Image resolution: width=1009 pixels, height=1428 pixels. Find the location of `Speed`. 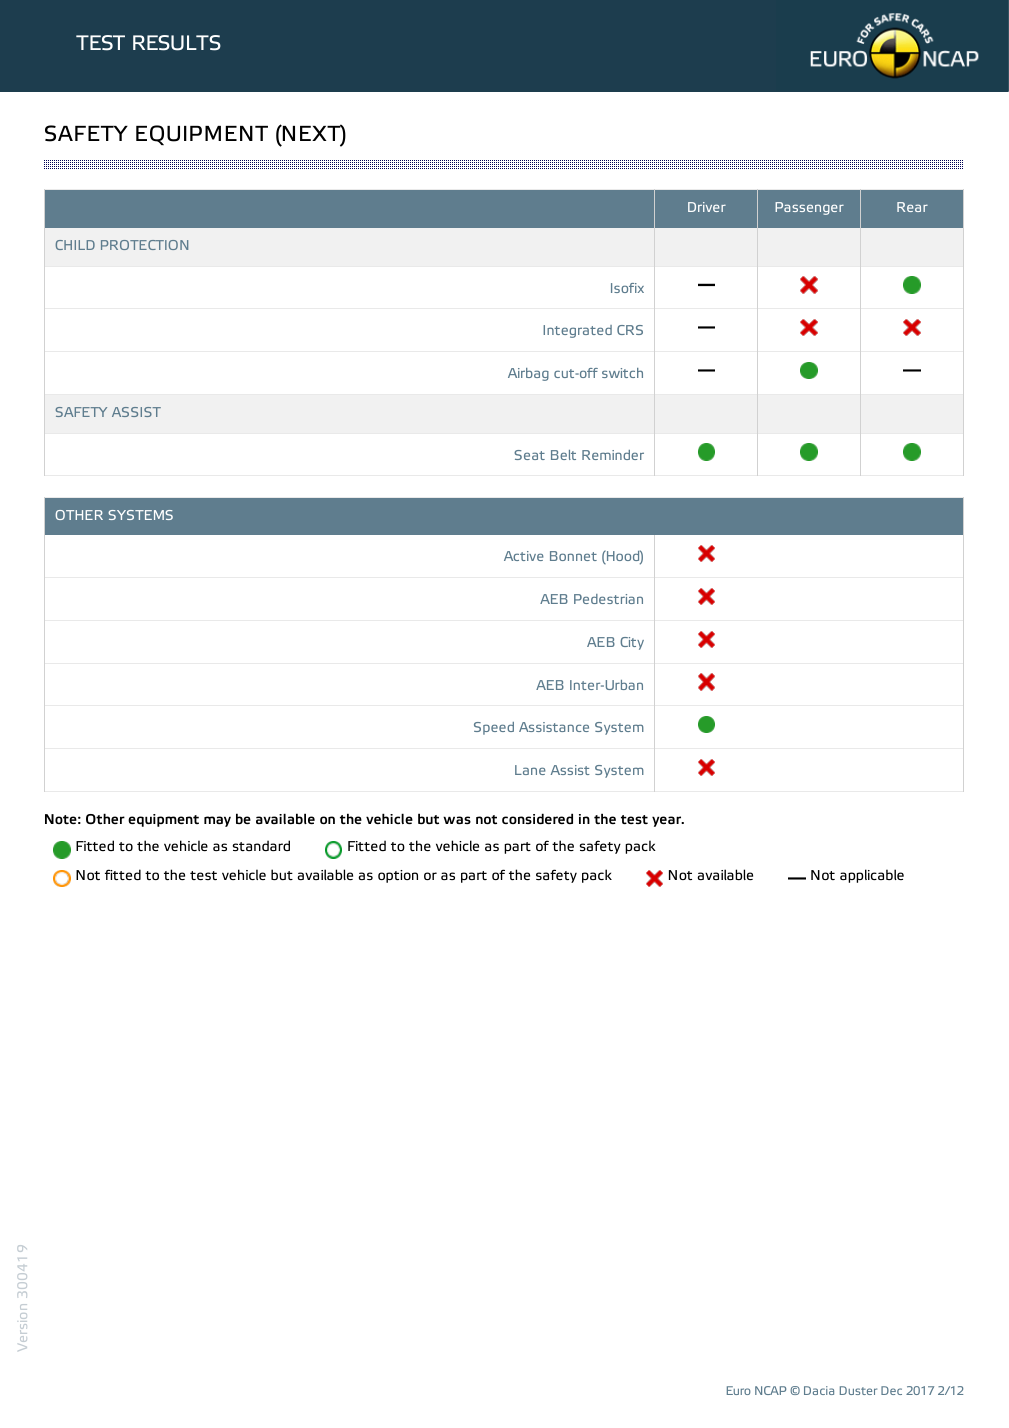

Speed is located at coordinates (494, 728).
